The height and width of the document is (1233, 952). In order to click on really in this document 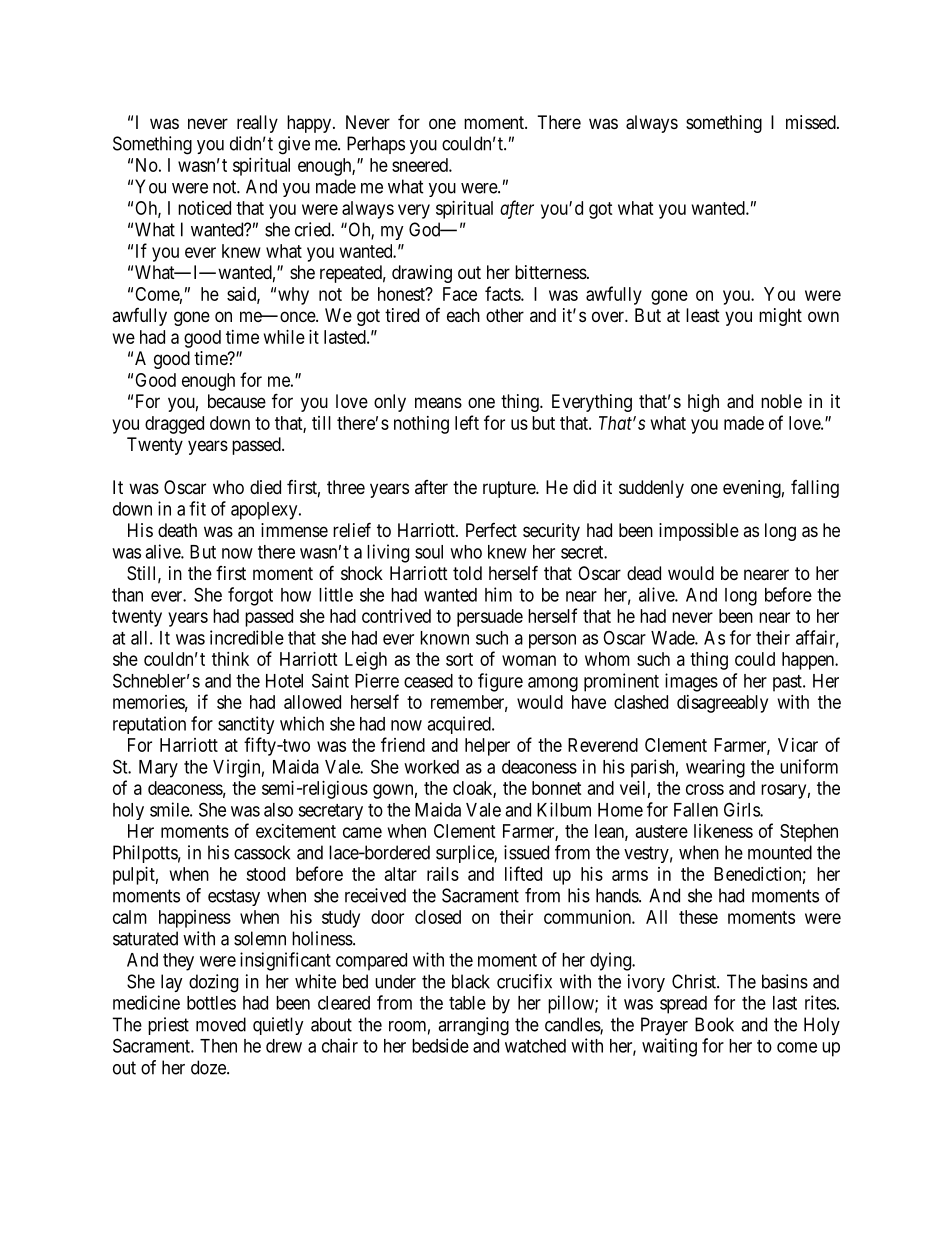, I will do `click(257, 124)`.
